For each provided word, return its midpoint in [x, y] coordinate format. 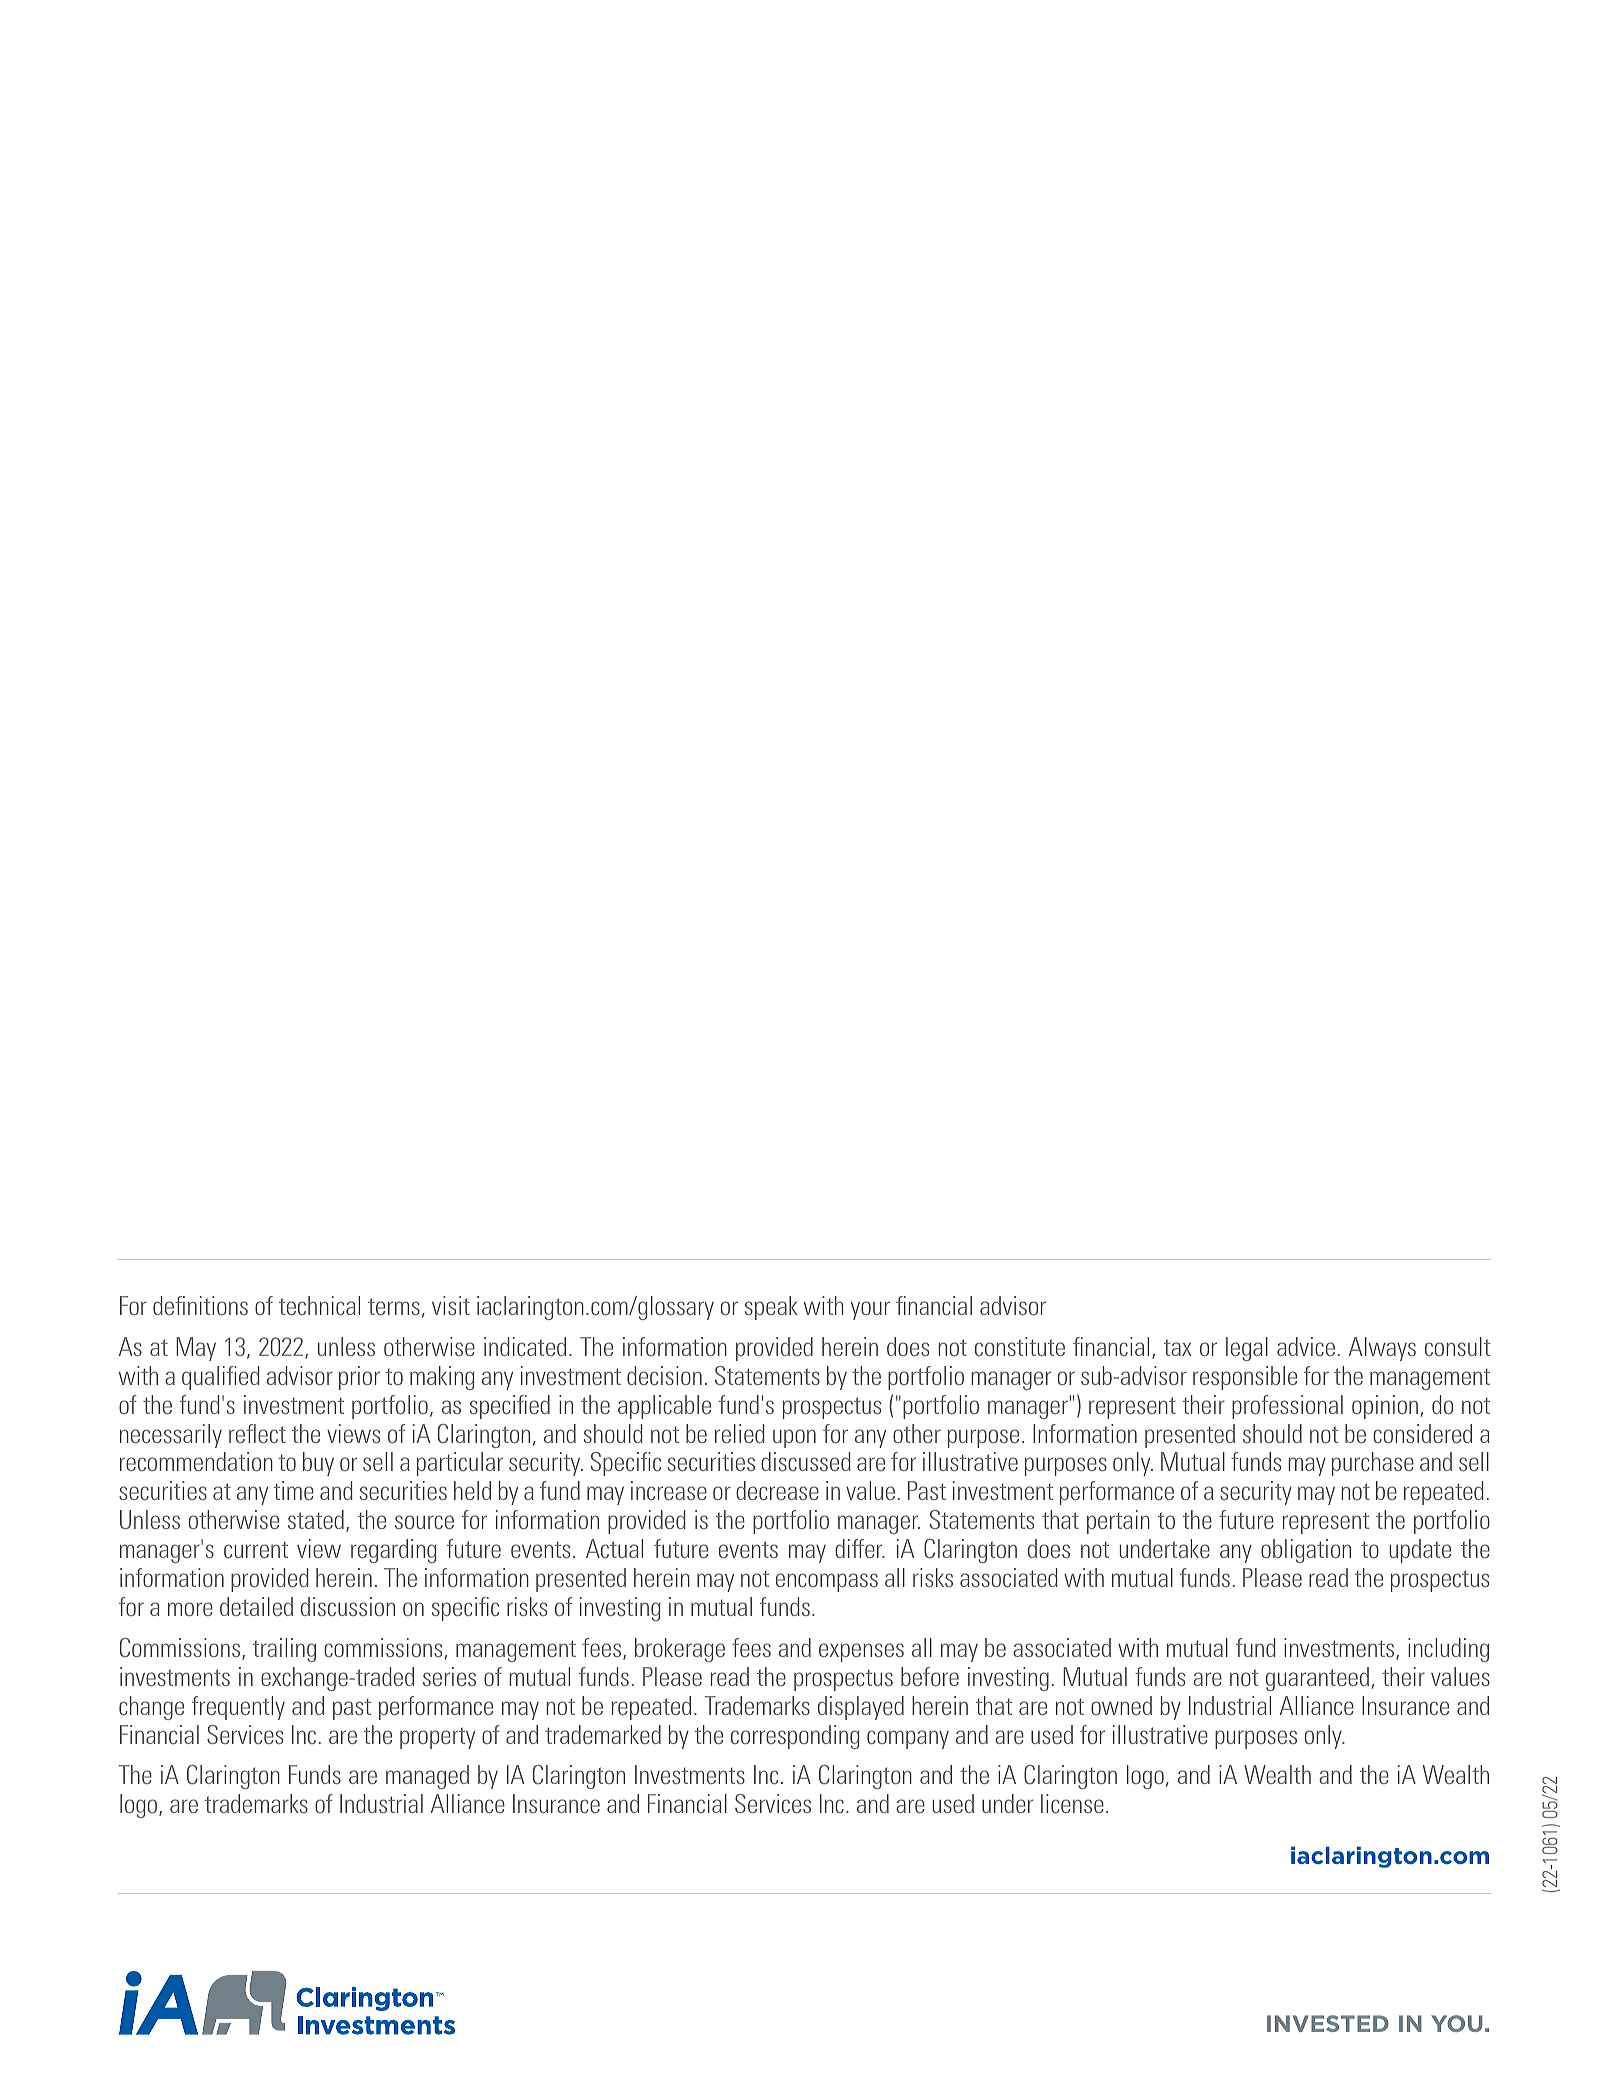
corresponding [795, 1737]
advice [1306, 1346]
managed [427, 1777]
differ [860, 1548]
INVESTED [1328, 2023]
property [437, 1738]
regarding [393, 1551]
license [1072, 1803]
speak [771, 1308]
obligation [1306, 1551]
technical [319, 1305]
